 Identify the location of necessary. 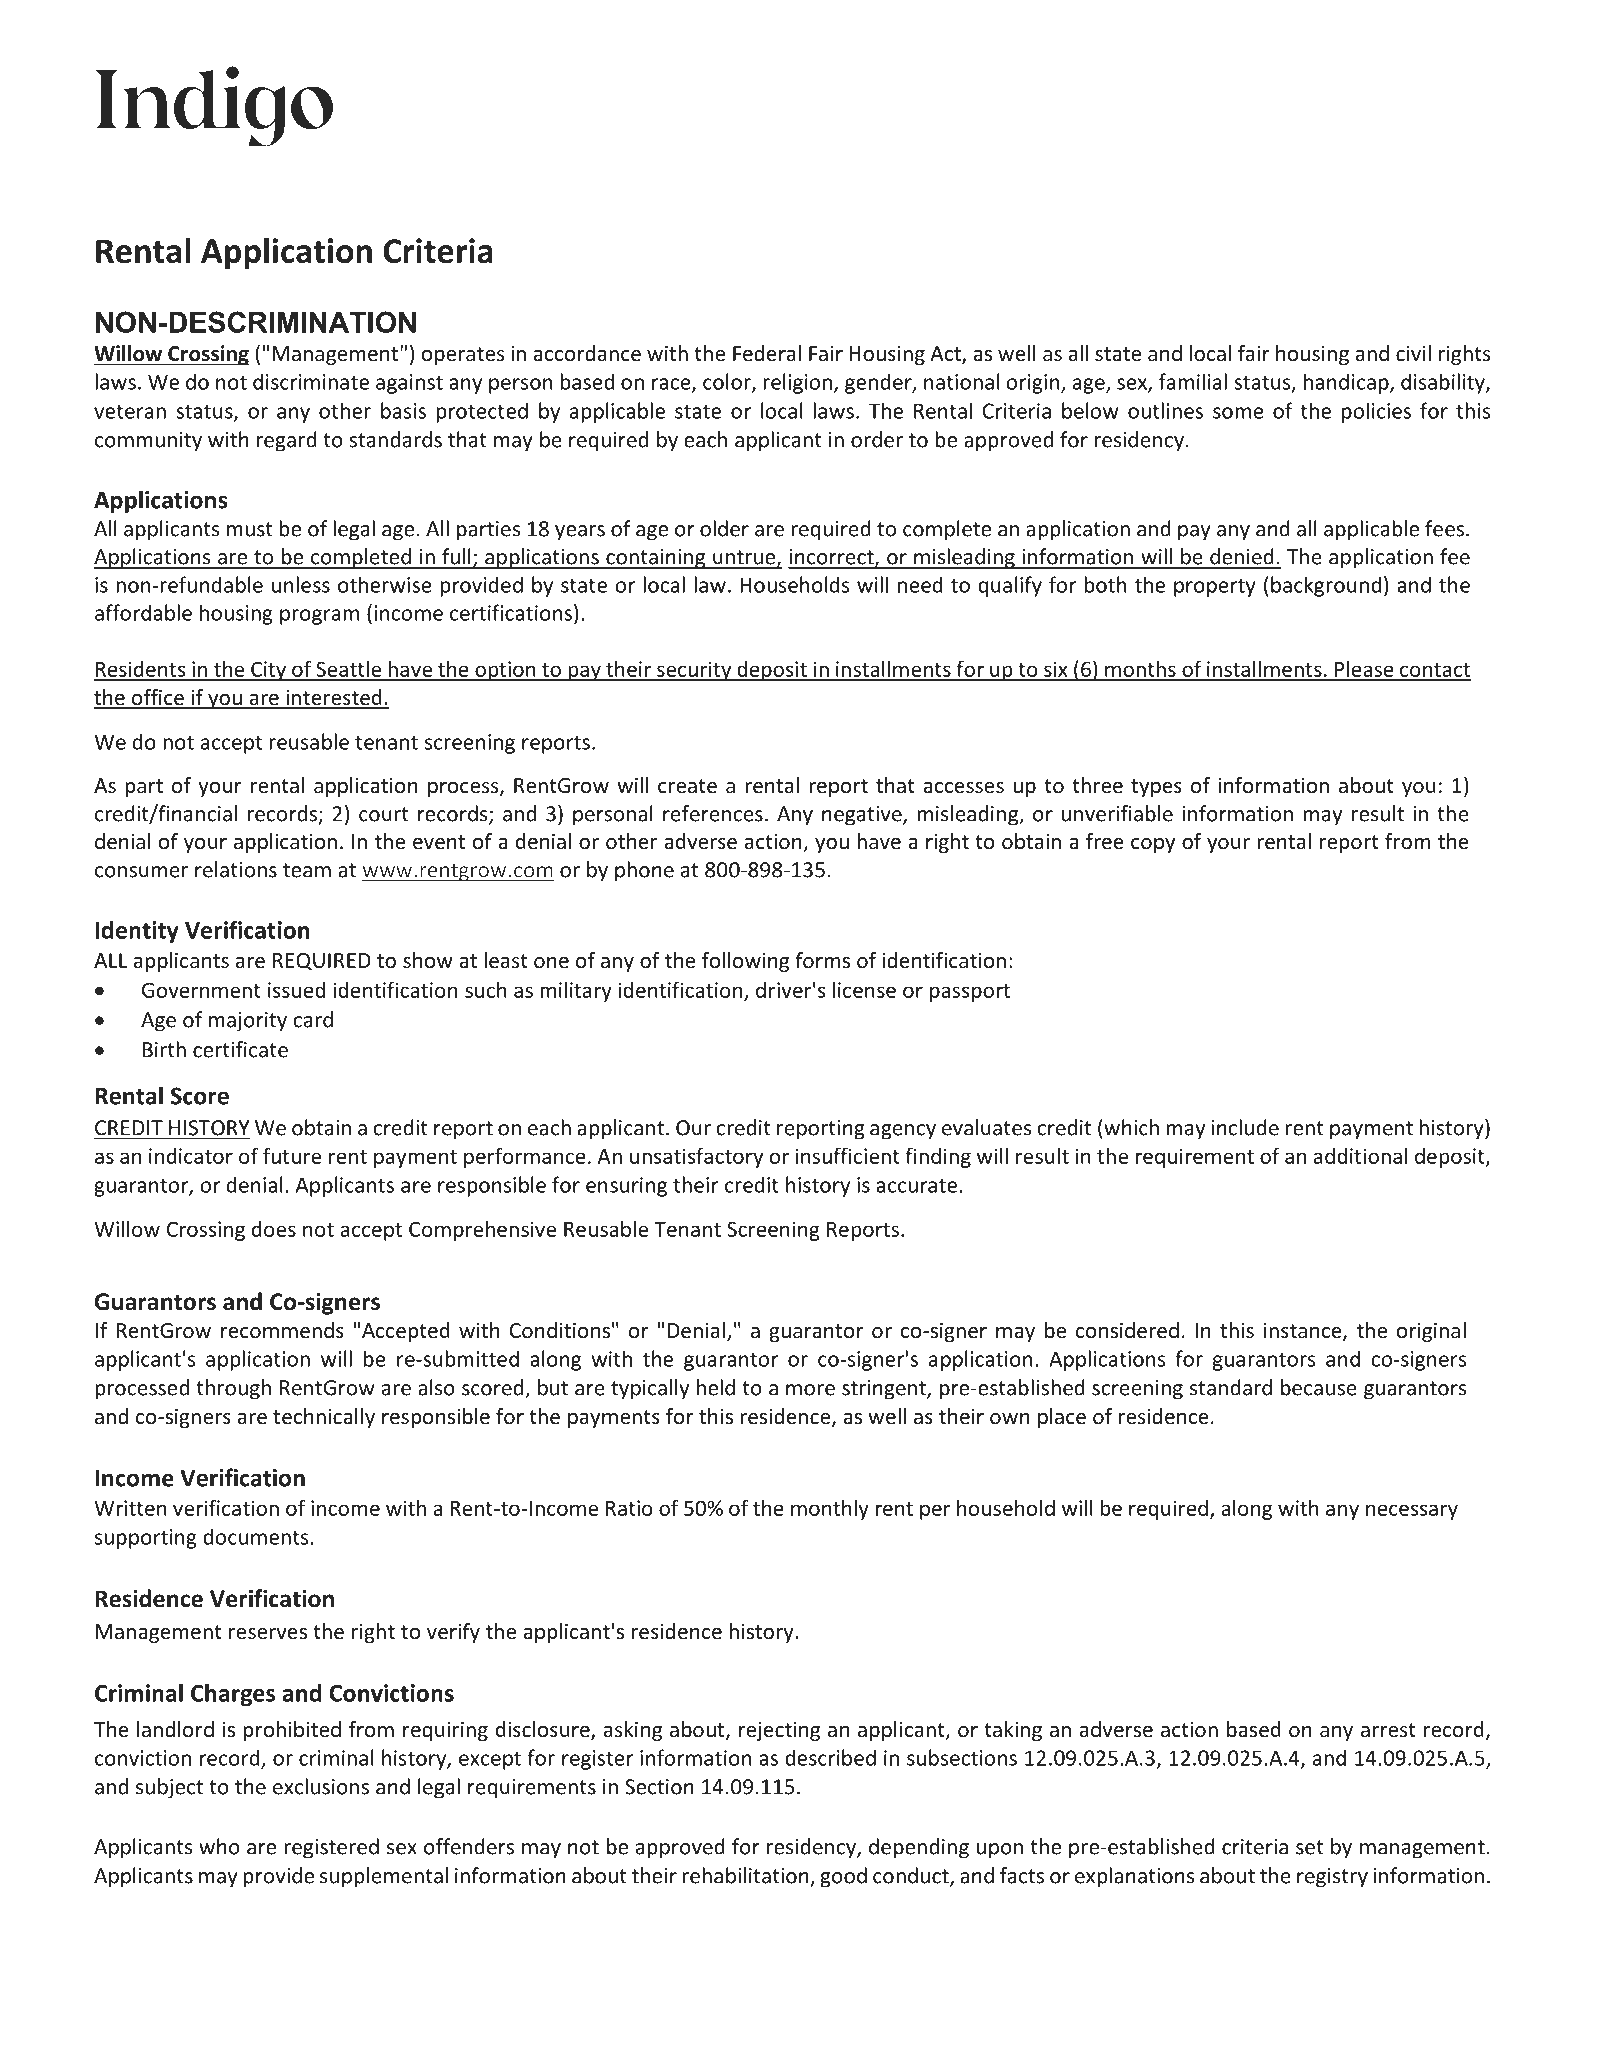
(1412, 1512).
